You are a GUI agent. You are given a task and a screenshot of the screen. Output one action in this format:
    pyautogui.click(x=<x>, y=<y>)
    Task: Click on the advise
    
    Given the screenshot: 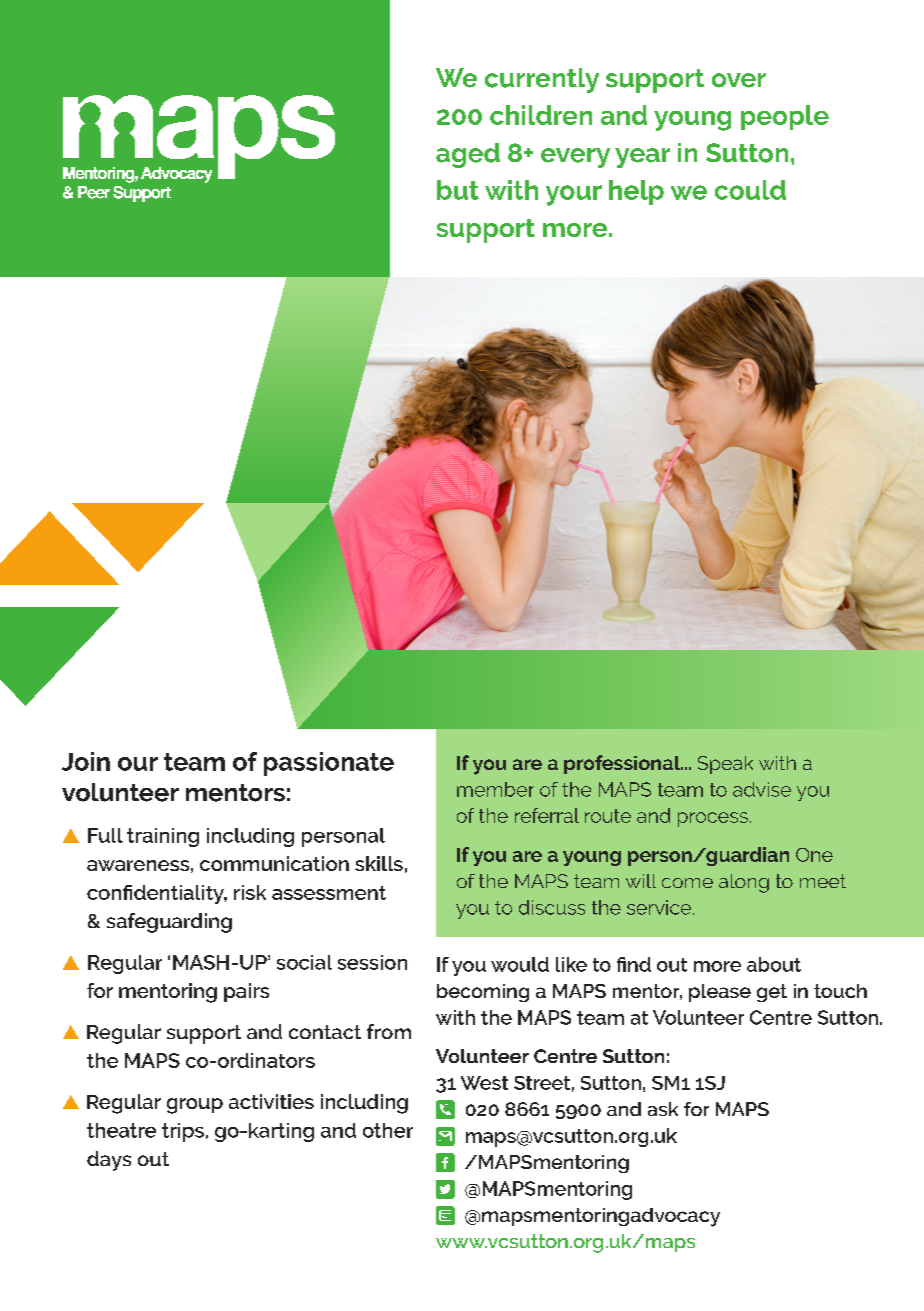 What is the action you would take?
    pyautogui.click(x=762, y=789)
